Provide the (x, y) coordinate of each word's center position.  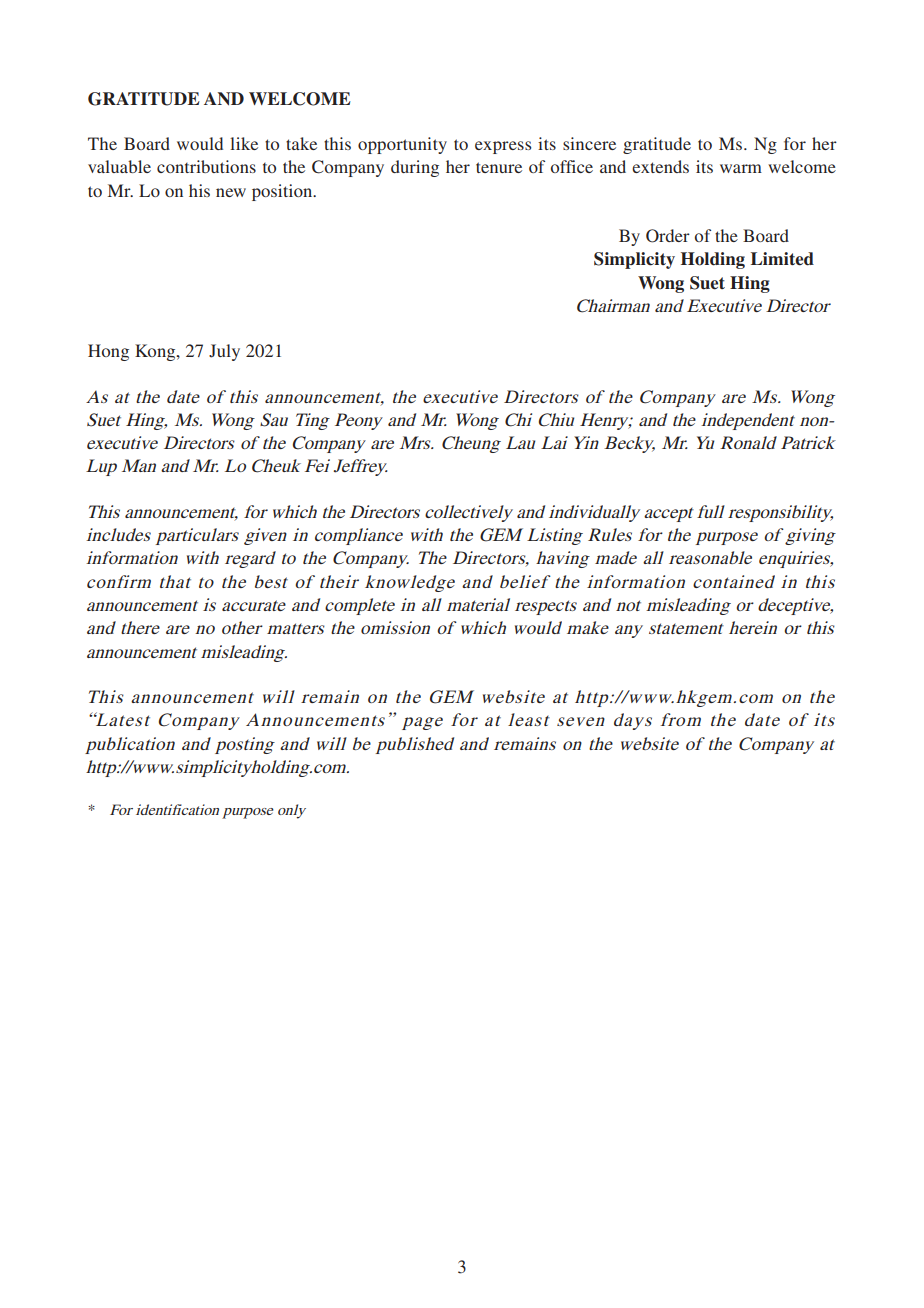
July (224, 352)
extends (660, 166)
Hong (108, 352)
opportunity (402, 145)
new (231, 192)
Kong (156, 352)
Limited (782, 259)
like (244, 143)
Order (668, 236)
